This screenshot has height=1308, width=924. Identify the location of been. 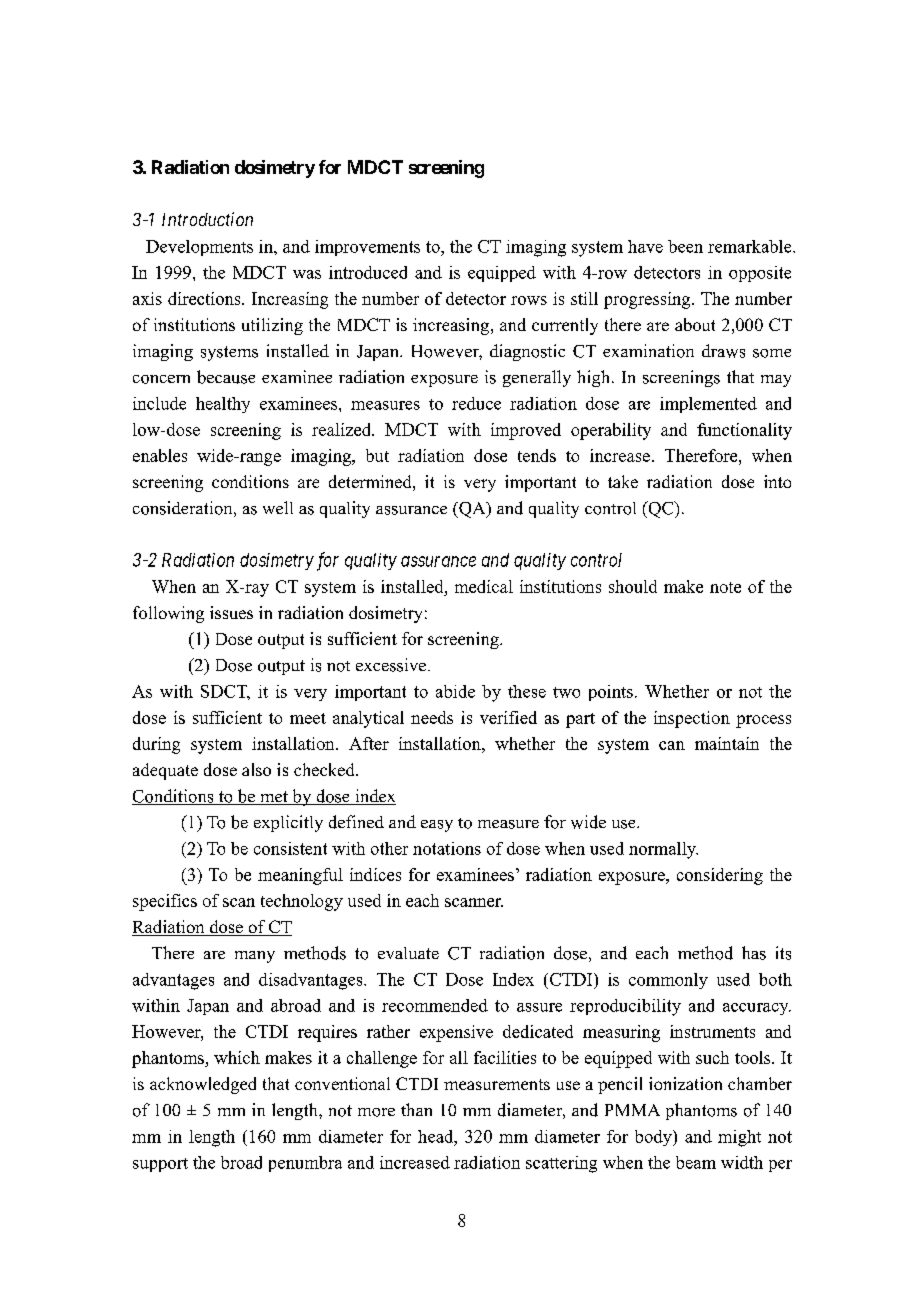
(685, 246).
